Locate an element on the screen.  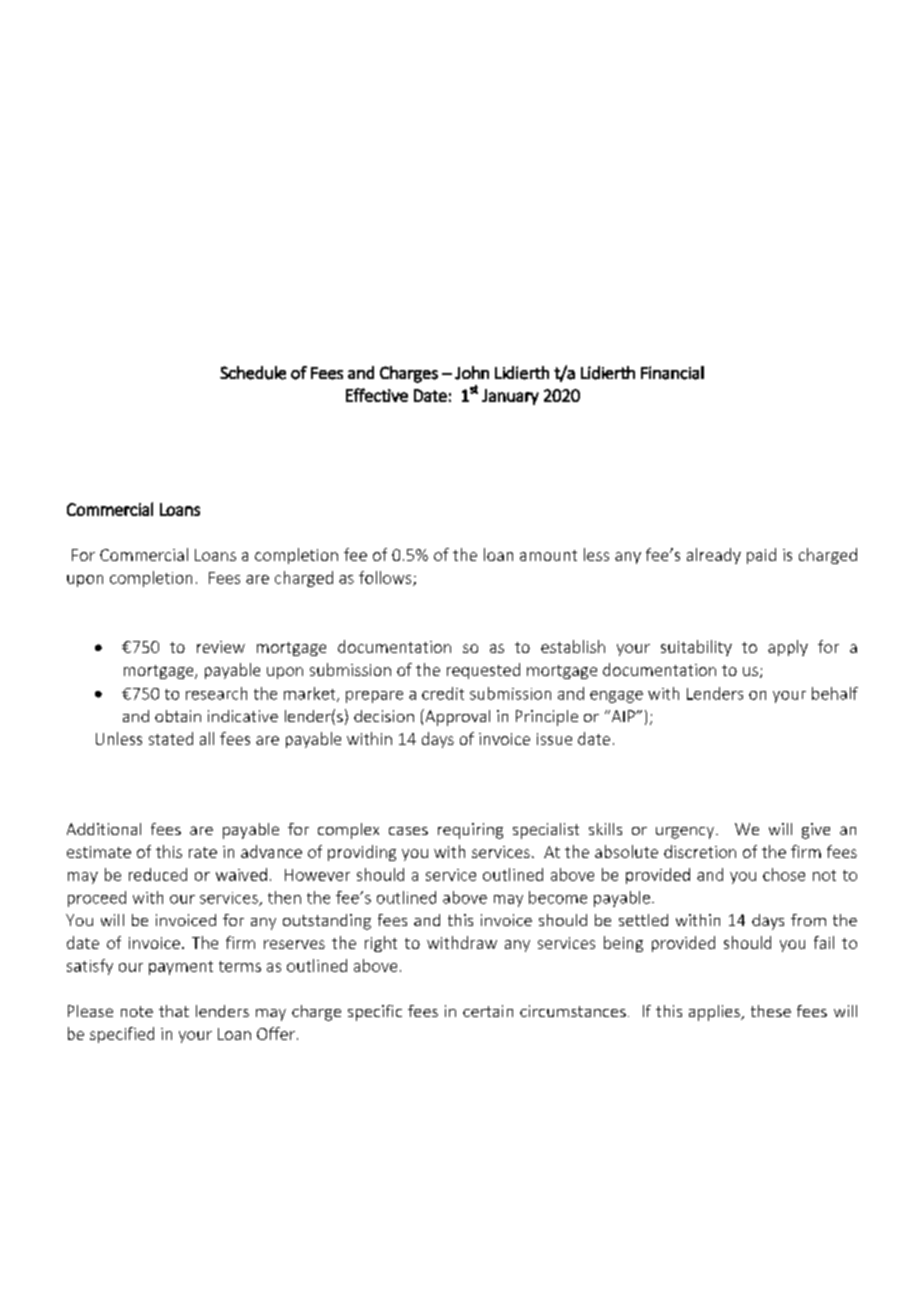
urgency is located at coordinates (686, 833).
